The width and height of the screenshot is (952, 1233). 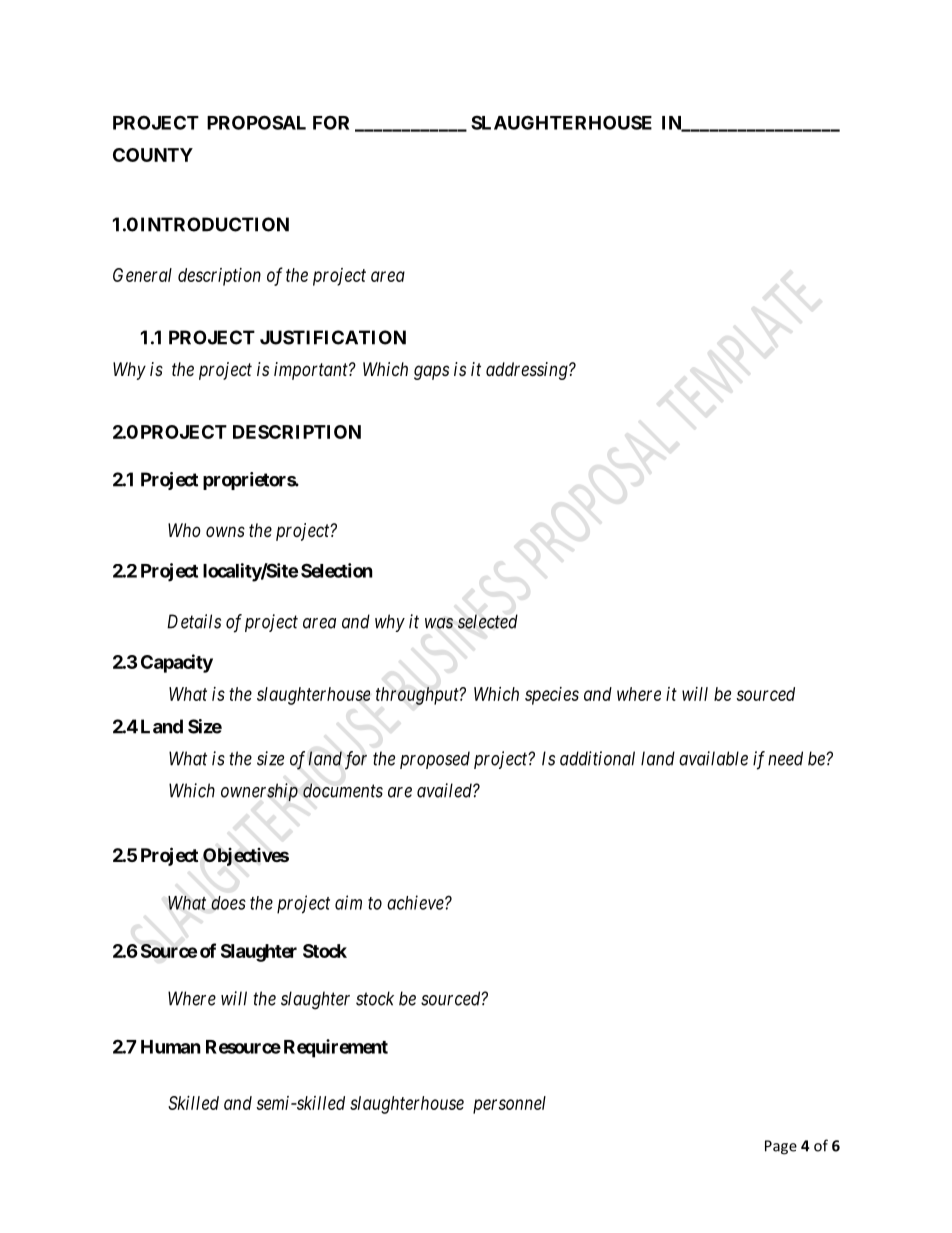 I want to click on does, so click(x=228, y=903).
